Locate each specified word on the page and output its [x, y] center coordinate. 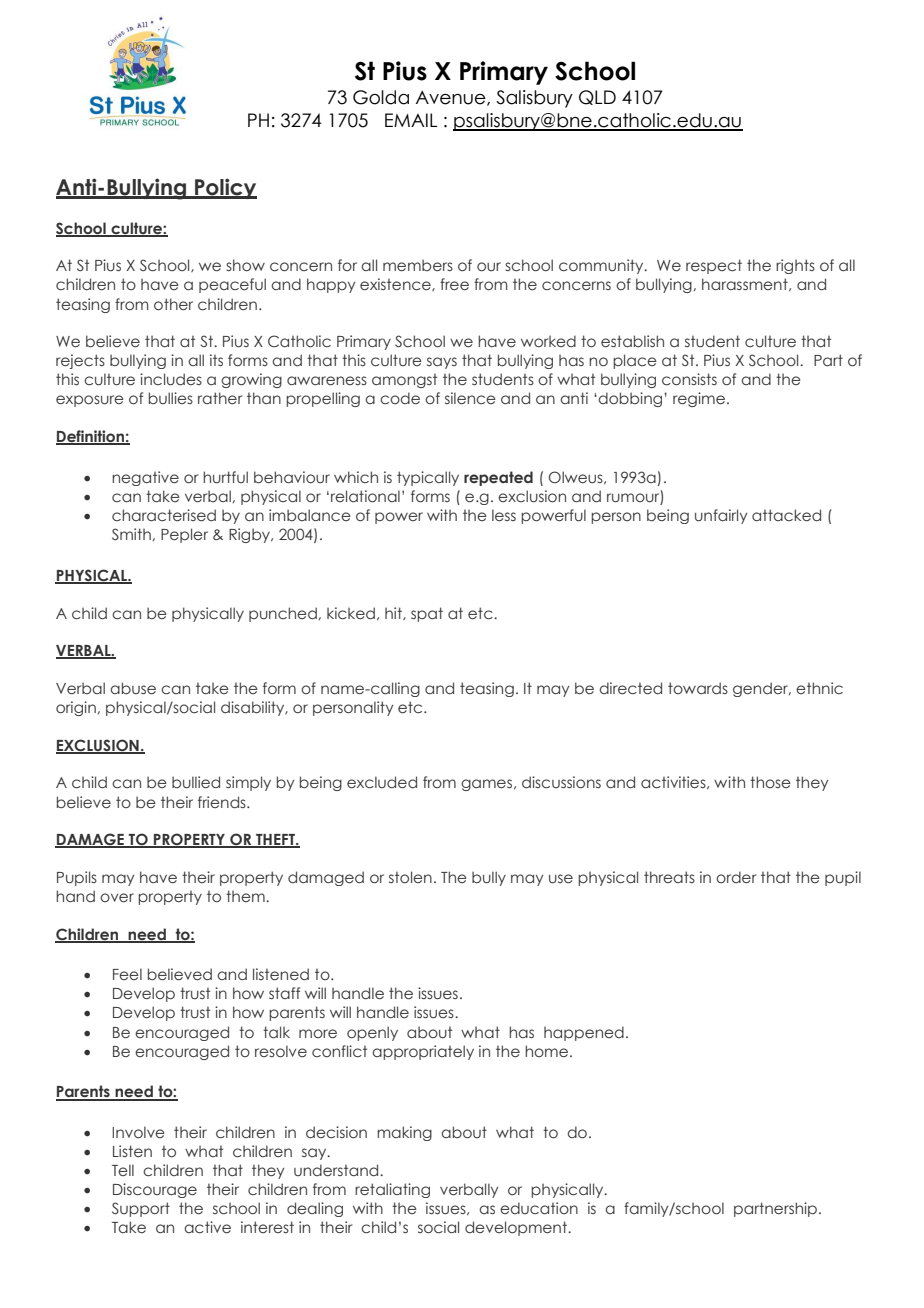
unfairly [721, 516]
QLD [597, 97]
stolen [410, 877]
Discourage [155, 1190]
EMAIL [411, 120]
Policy [225, 188]
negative [145, 478]
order [736, 877]
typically [428, 478]
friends [223, 802]
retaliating [392, 1190]
